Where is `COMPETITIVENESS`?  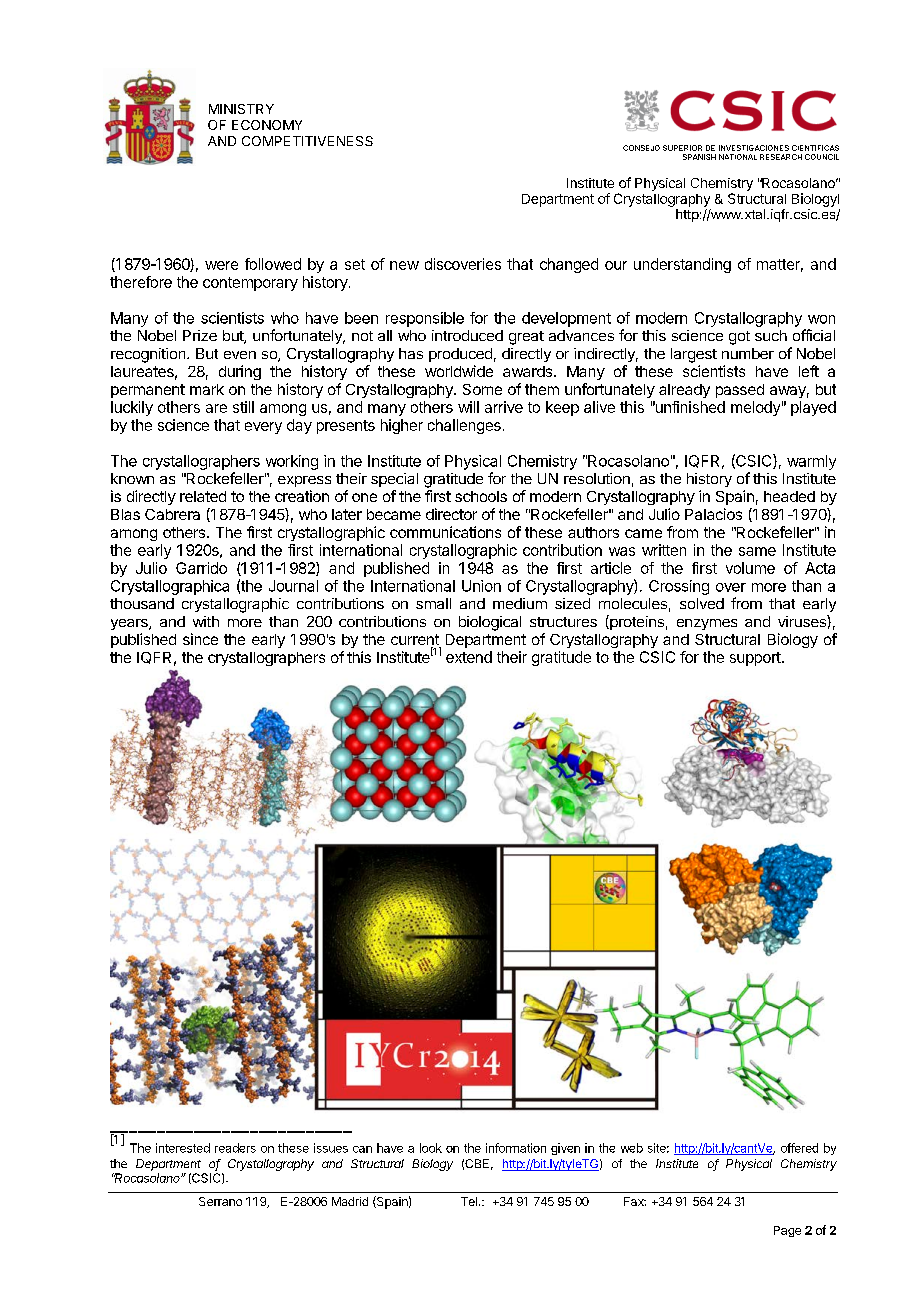 COMPETITIVENESS is located at coordinates (307, 141).
